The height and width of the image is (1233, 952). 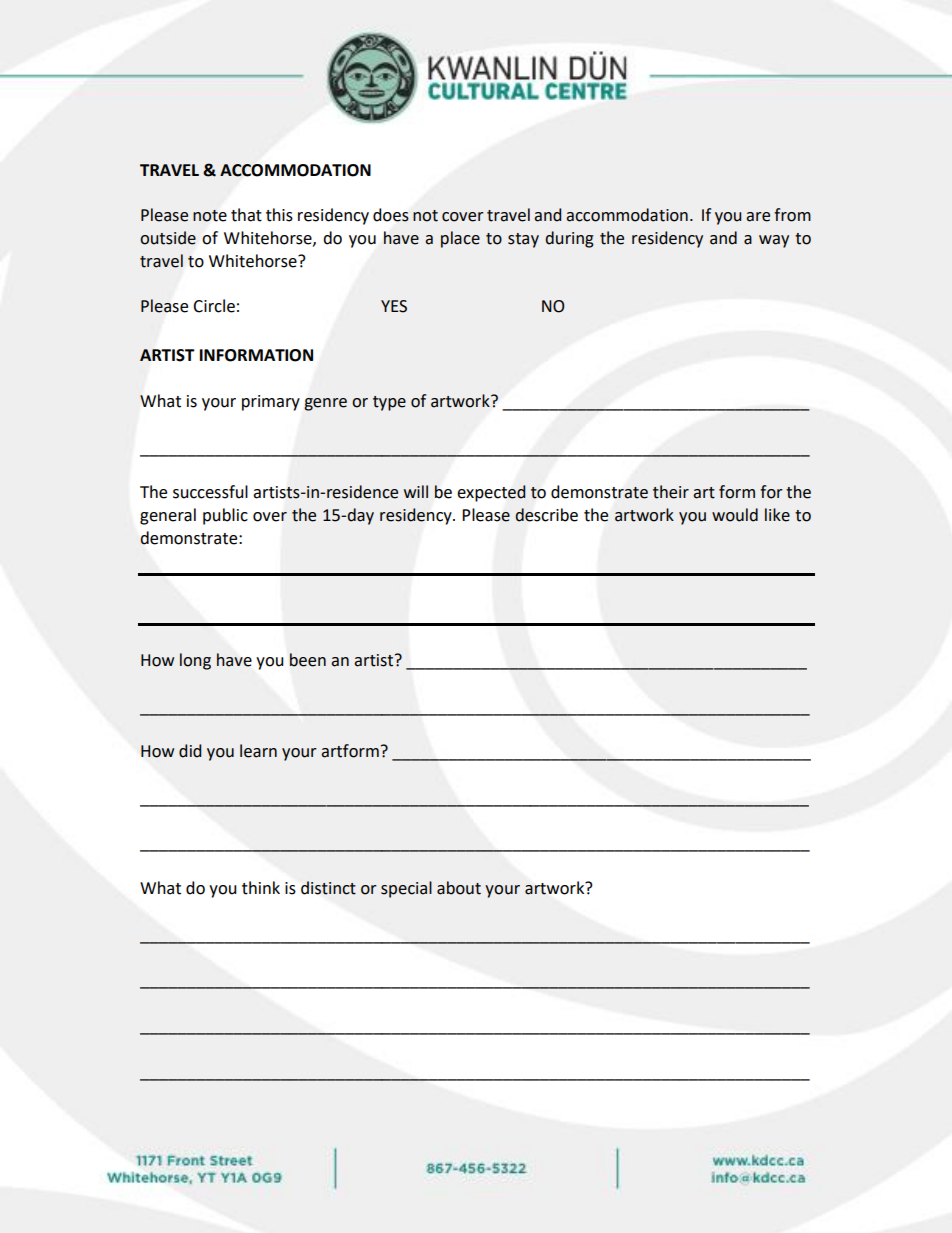 I want to click on learn, so click(x=258, y=751).
